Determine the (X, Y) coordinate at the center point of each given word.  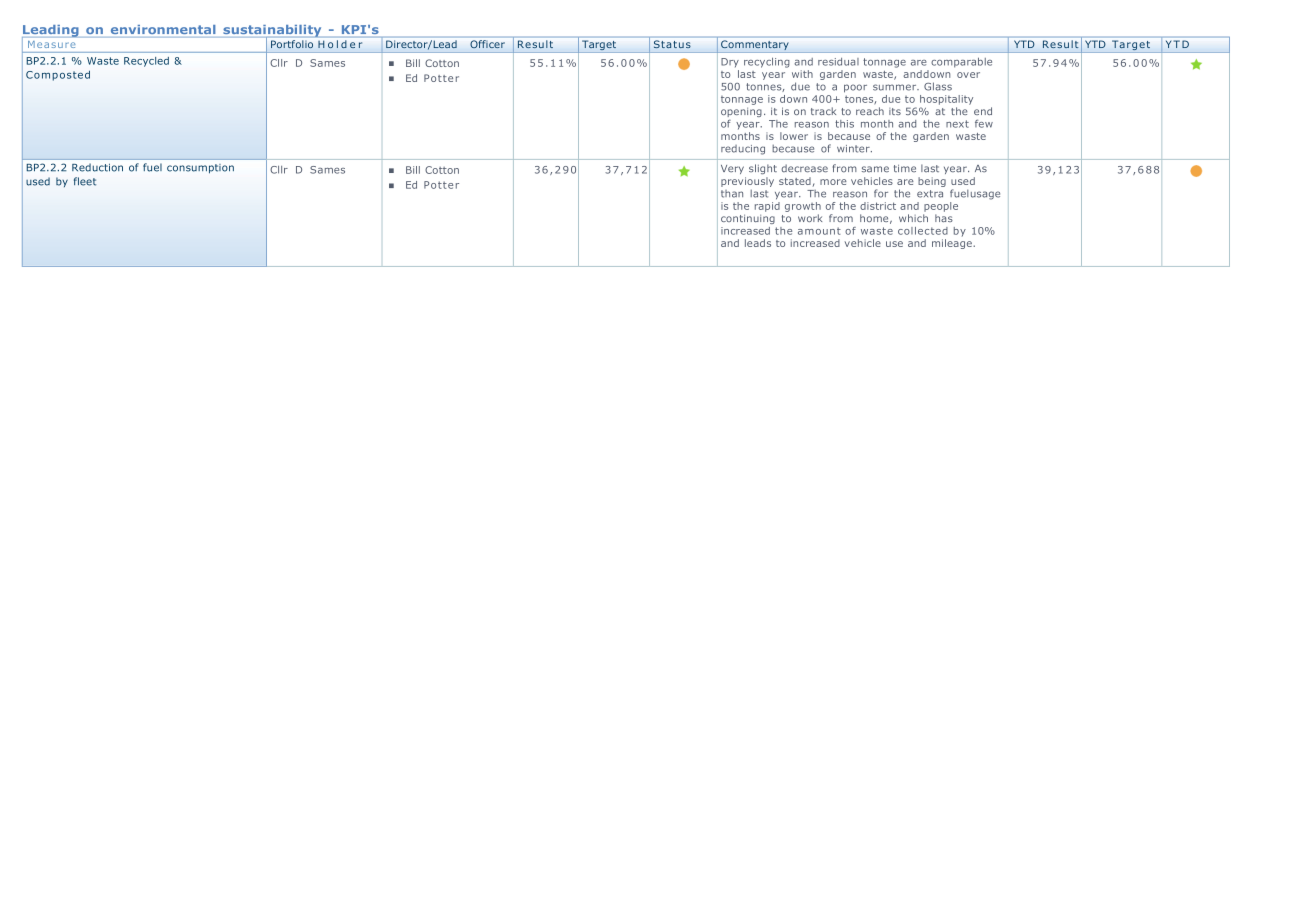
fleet (85, 181)
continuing (748, 219)
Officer (487, 44)
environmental (163, 29)
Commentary (754, 45)
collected (923, 231)
